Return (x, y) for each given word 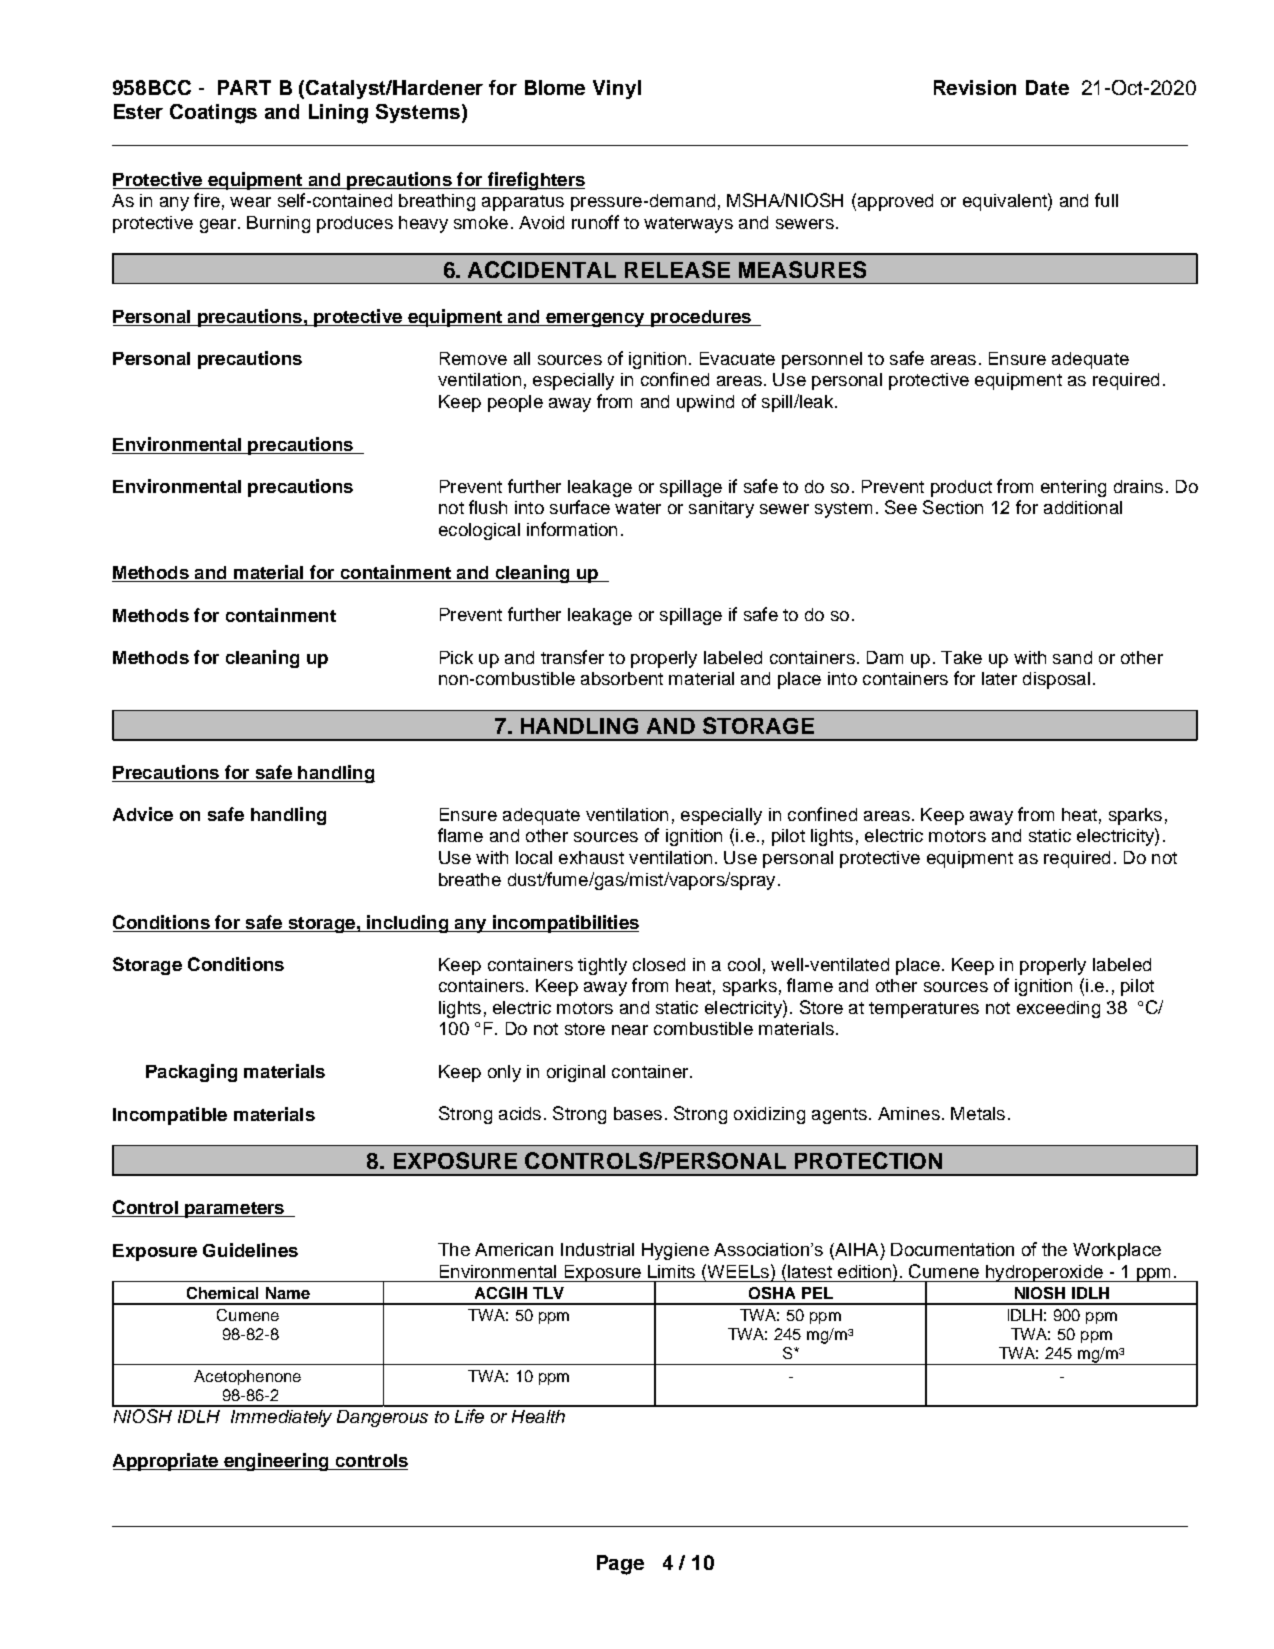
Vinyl (617, 89)
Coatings (213, 114)
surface (580, 507)
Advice (143, 814)
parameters (235, 1210)
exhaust (591, 857)
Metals (978, 1113)
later (999, 678)
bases (638, 1113)
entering (1073, 488)
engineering (276, 1462)
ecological (479, 531)
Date (1047, 87)
